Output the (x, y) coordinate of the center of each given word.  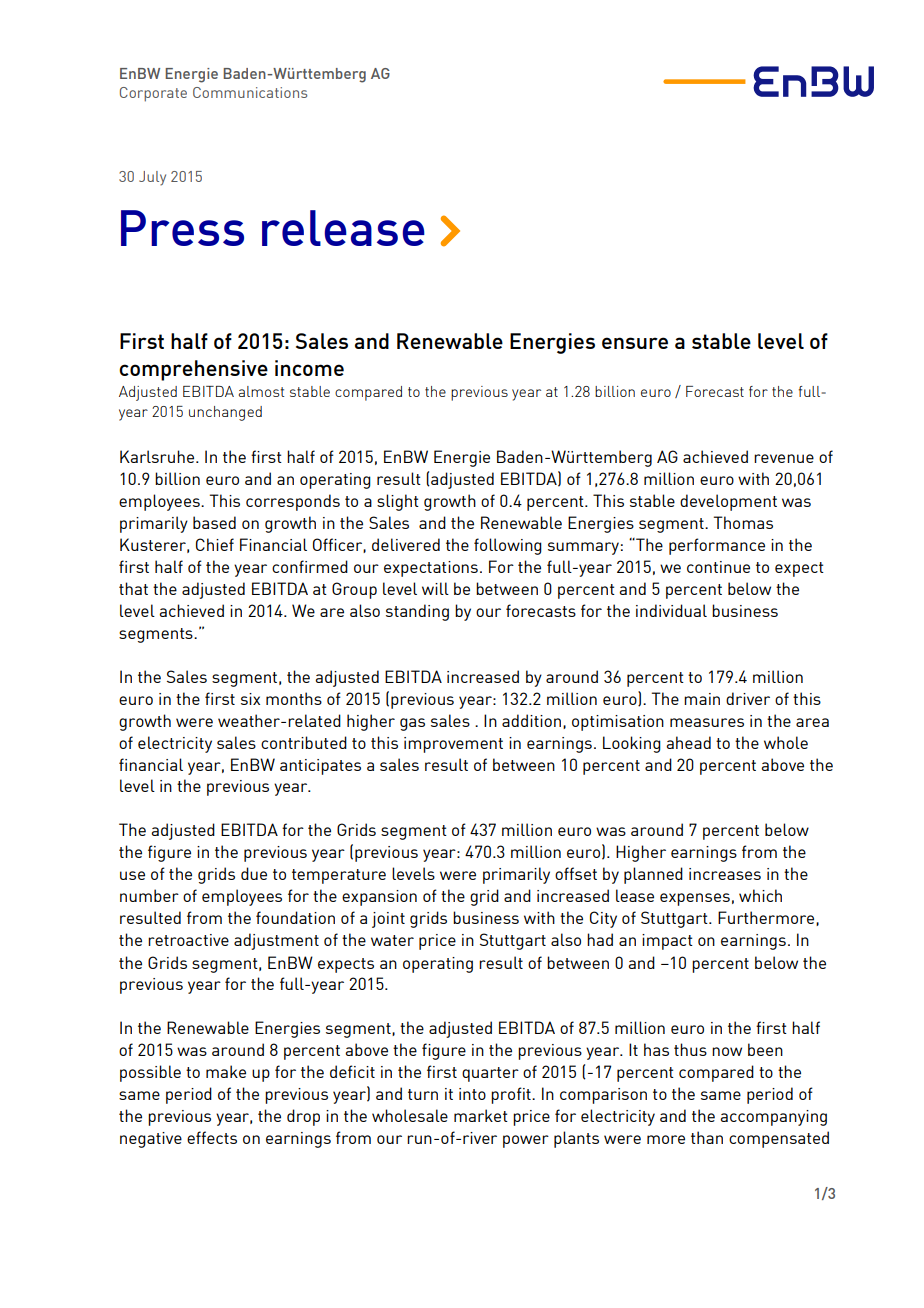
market (481, 1115)
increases (725, 874)
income (309, 368)
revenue (784, 458)
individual (671, 610)
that (133, 588)
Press (182, 228)
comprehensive (193, 370)
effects (212, 1137)
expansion (379, 898)
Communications (250, 92)
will (435, 588)
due (254, 873)
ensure (635, 343)
